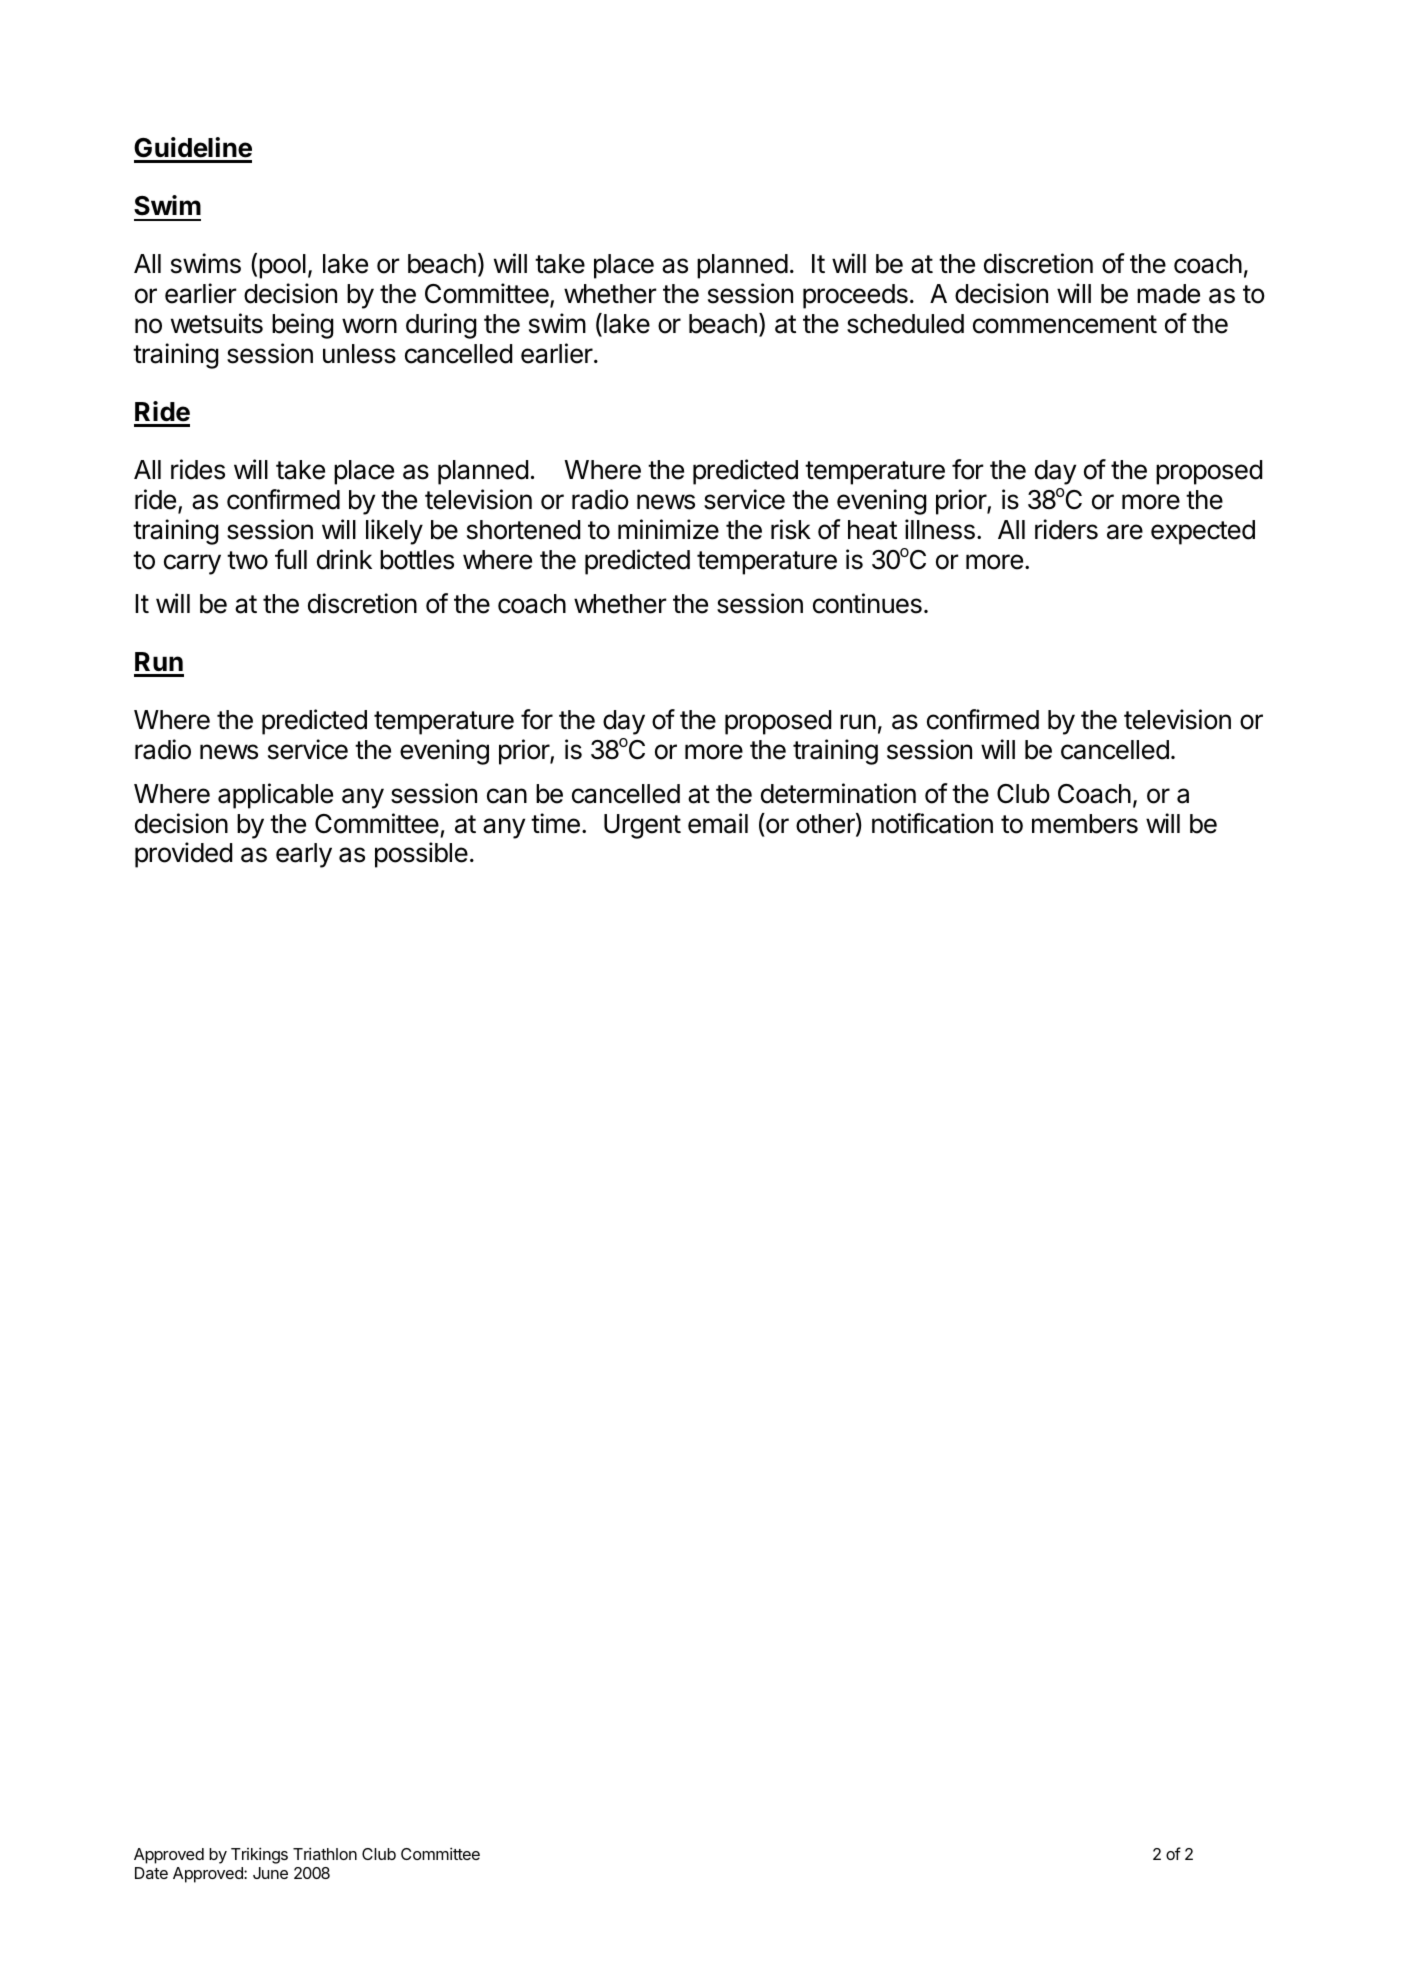  I want to click on determination, so click(838, 793).
